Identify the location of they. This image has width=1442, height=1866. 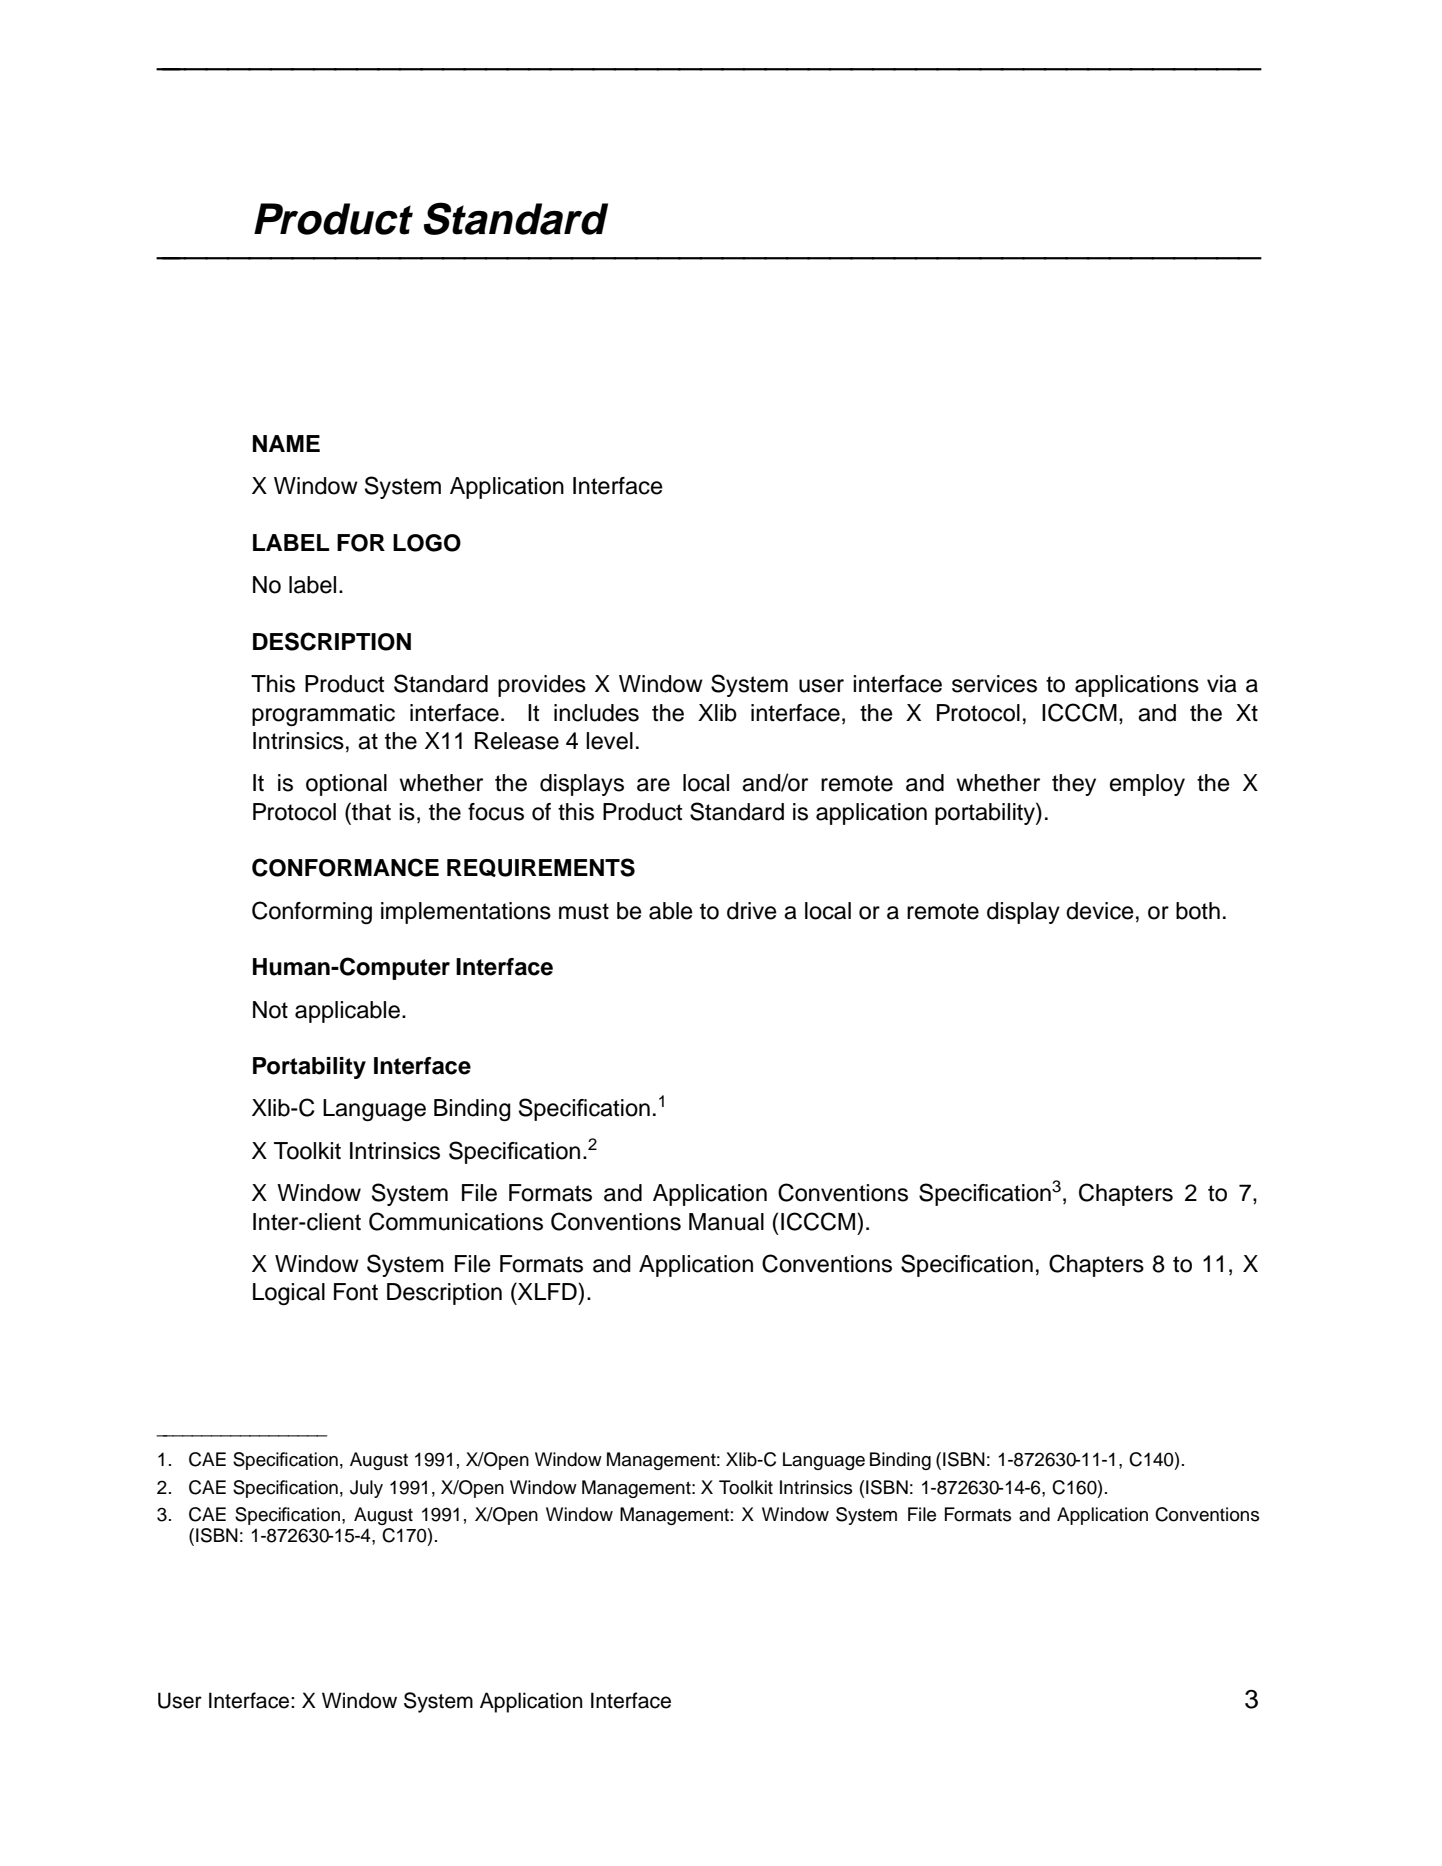
(1074, 785).
